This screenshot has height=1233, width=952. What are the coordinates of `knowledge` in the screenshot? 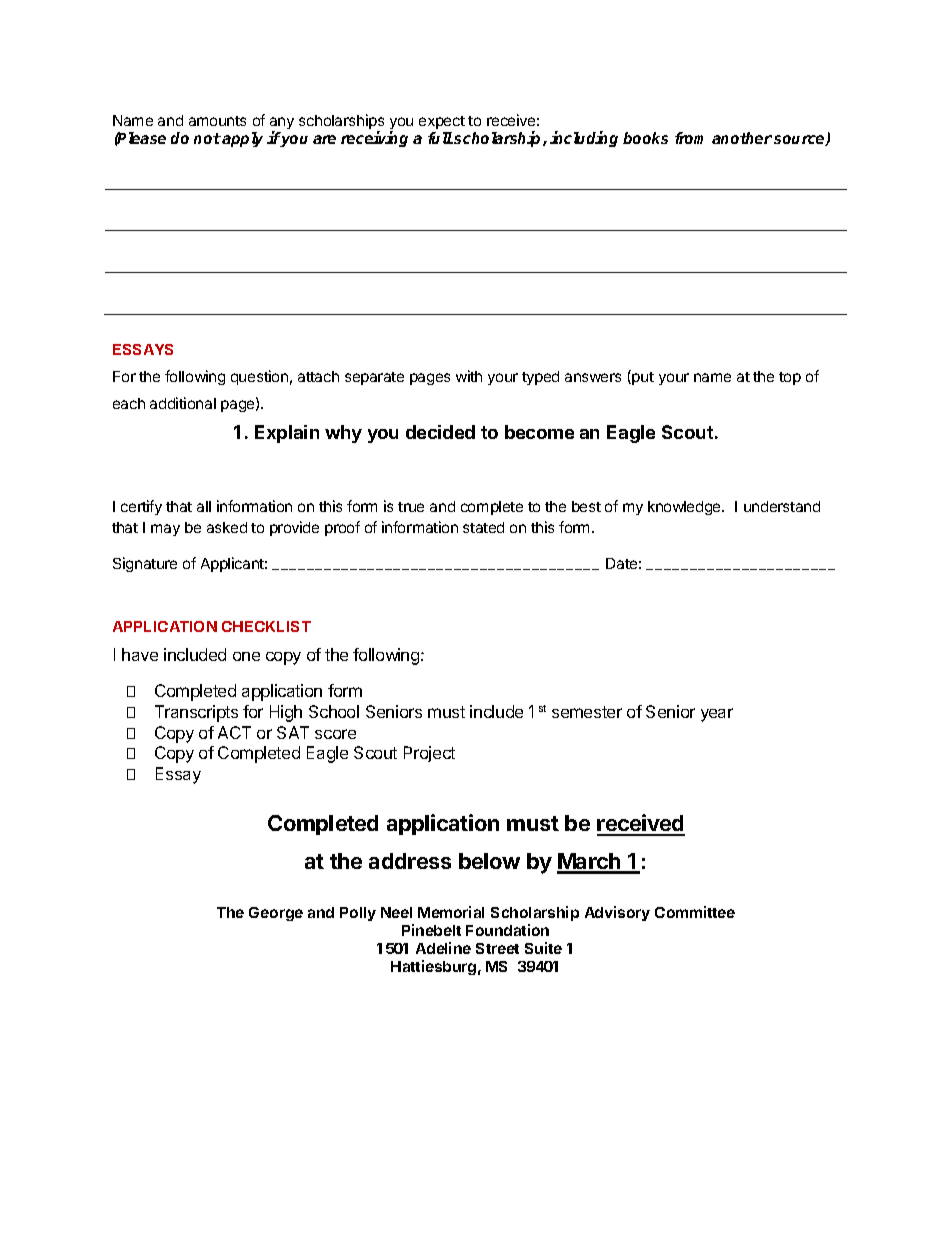 It's located at (685, 508).
